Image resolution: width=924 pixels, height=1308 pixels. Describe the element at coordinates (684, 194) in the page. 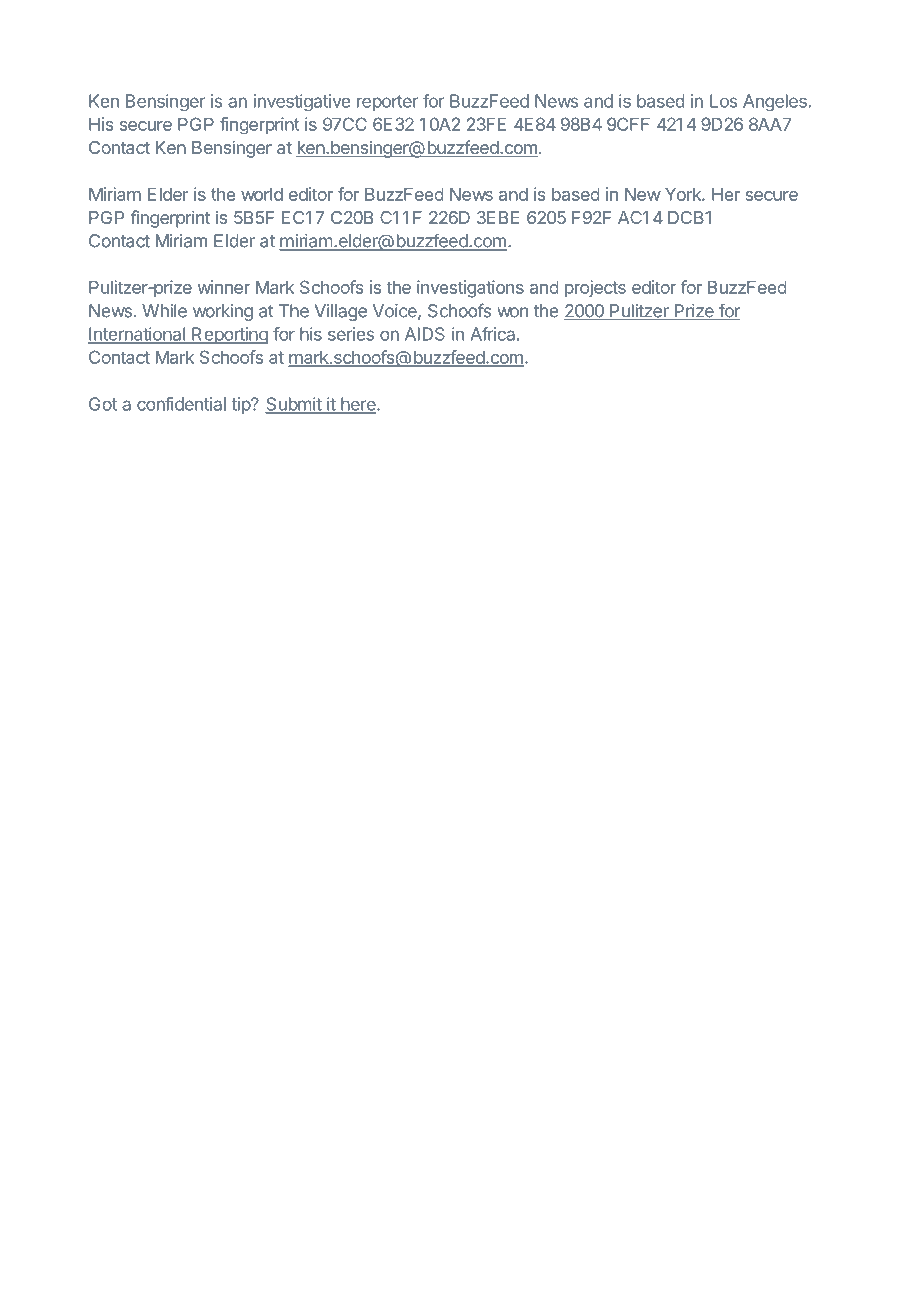

I see `York` at that location.
